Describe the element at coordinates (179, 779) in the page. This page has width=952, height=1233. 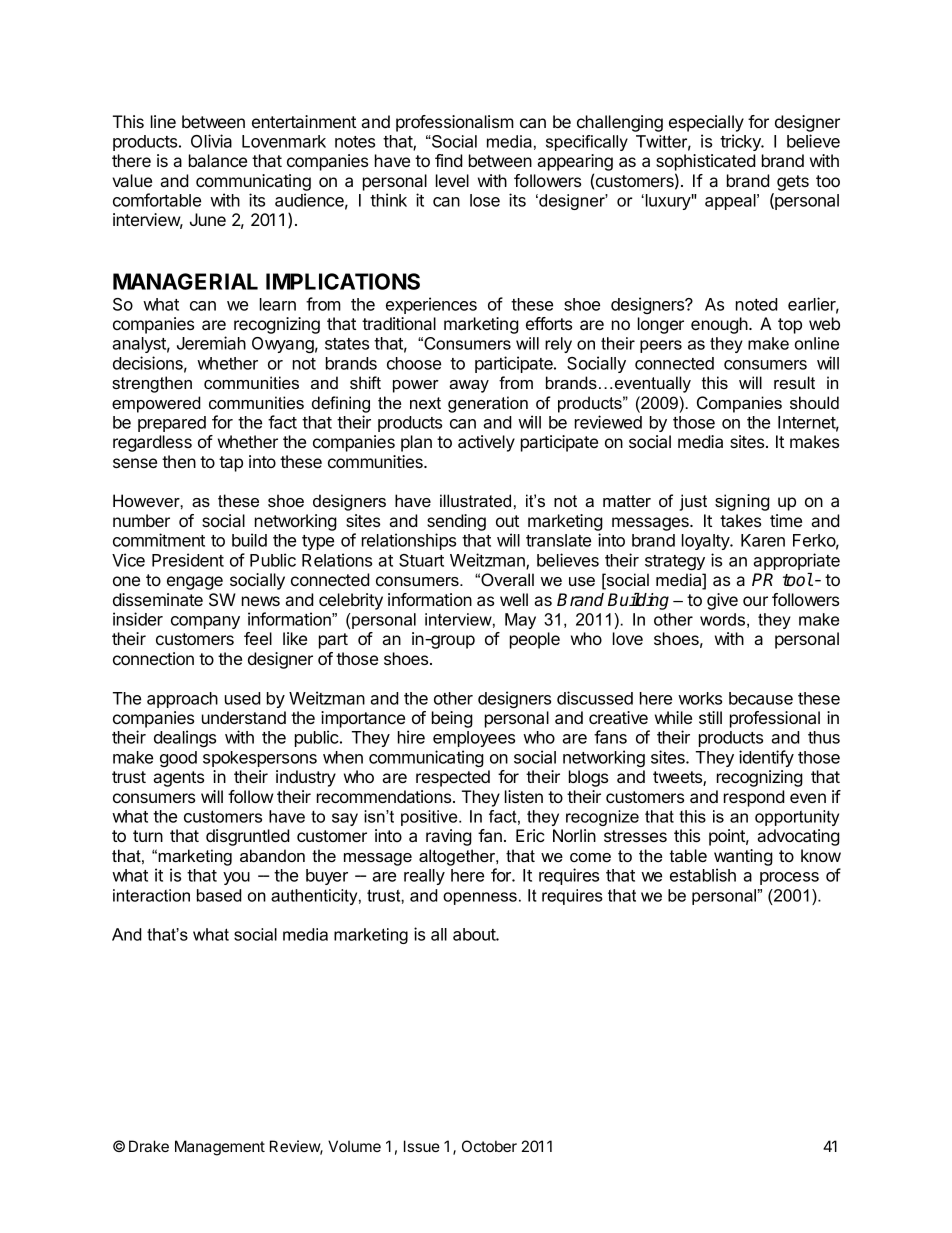
I see `agents` at that location.
